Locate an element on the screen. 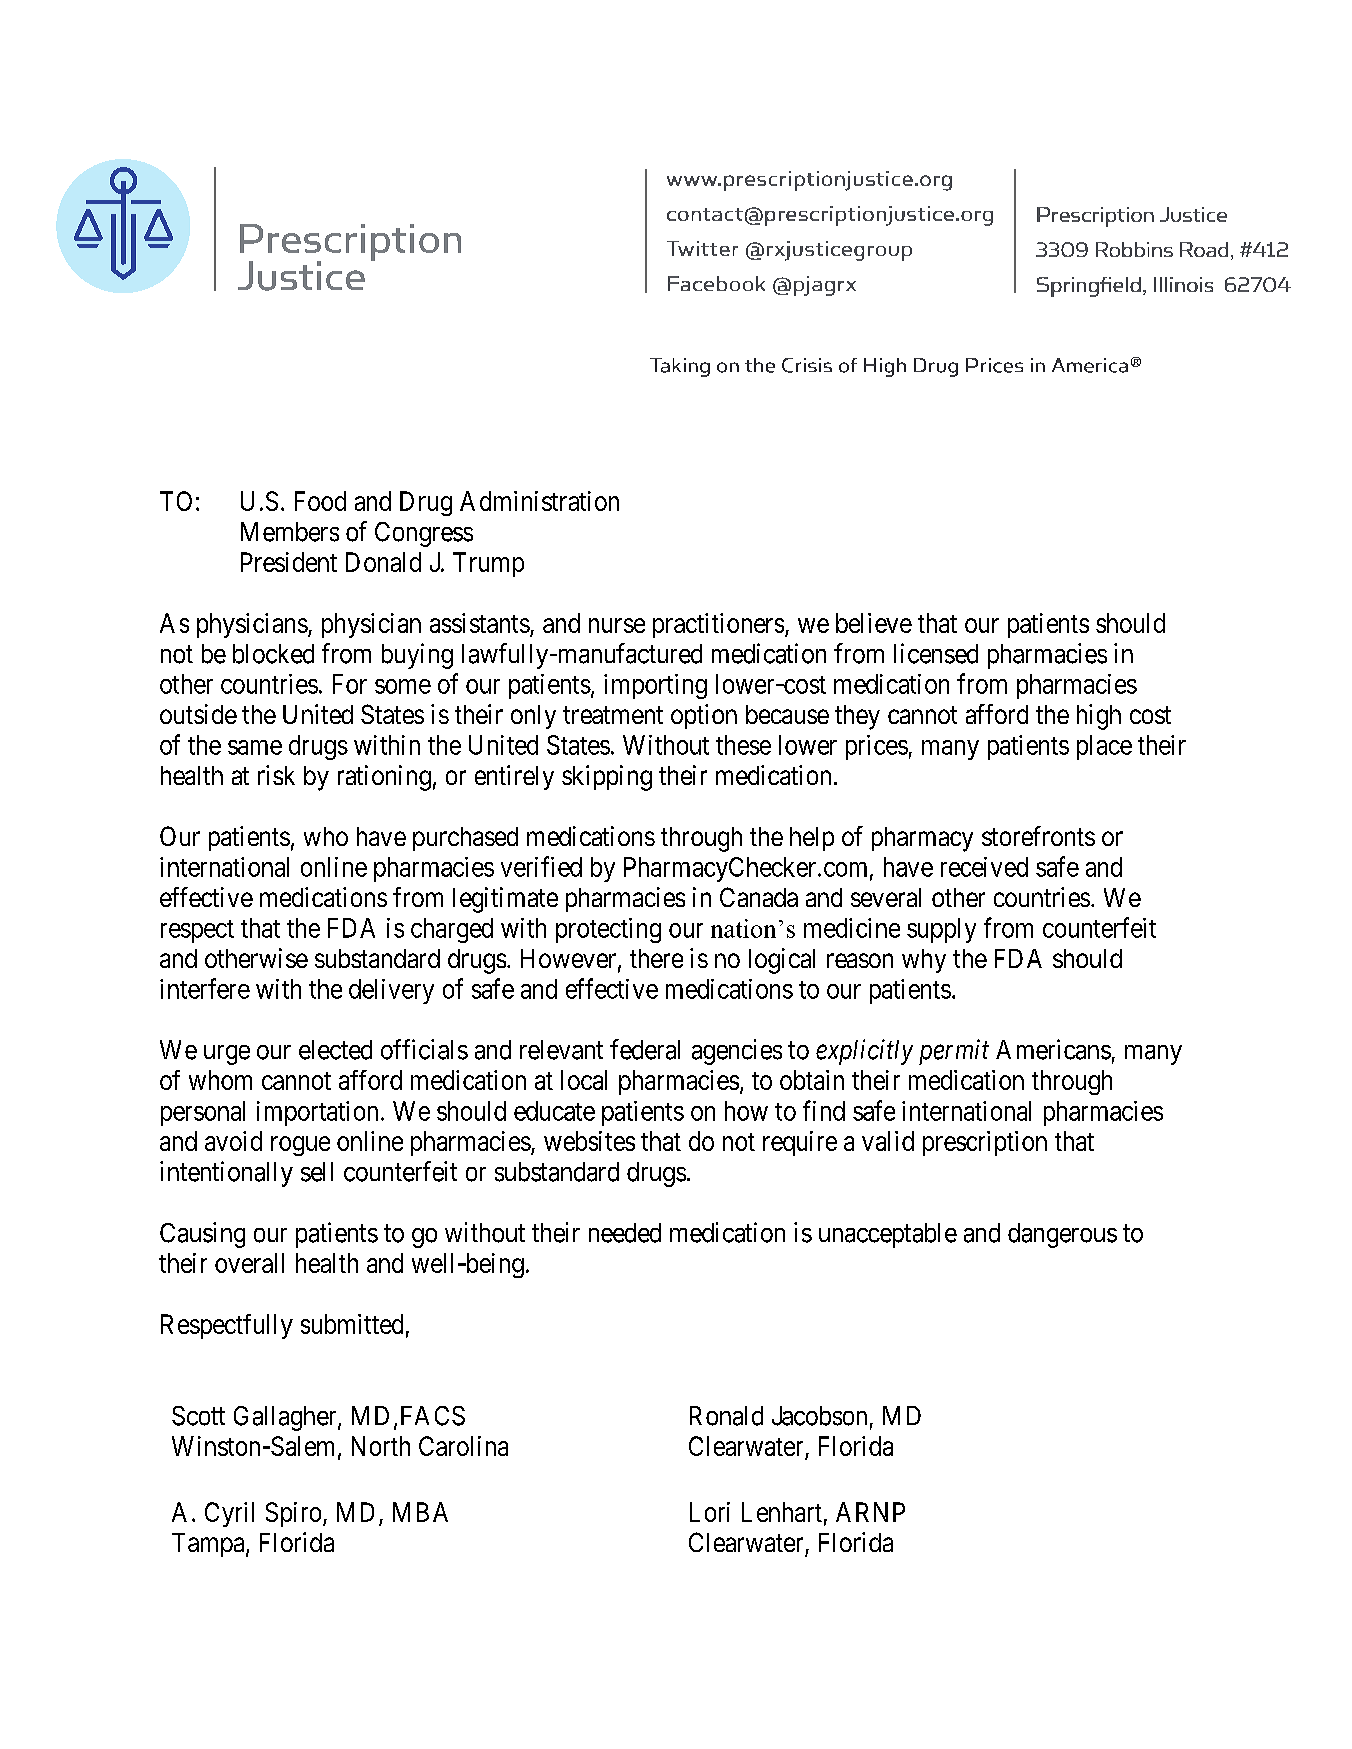 This screenshot has height=1749, width=1352. place is located at coordinates (1104, 747).
